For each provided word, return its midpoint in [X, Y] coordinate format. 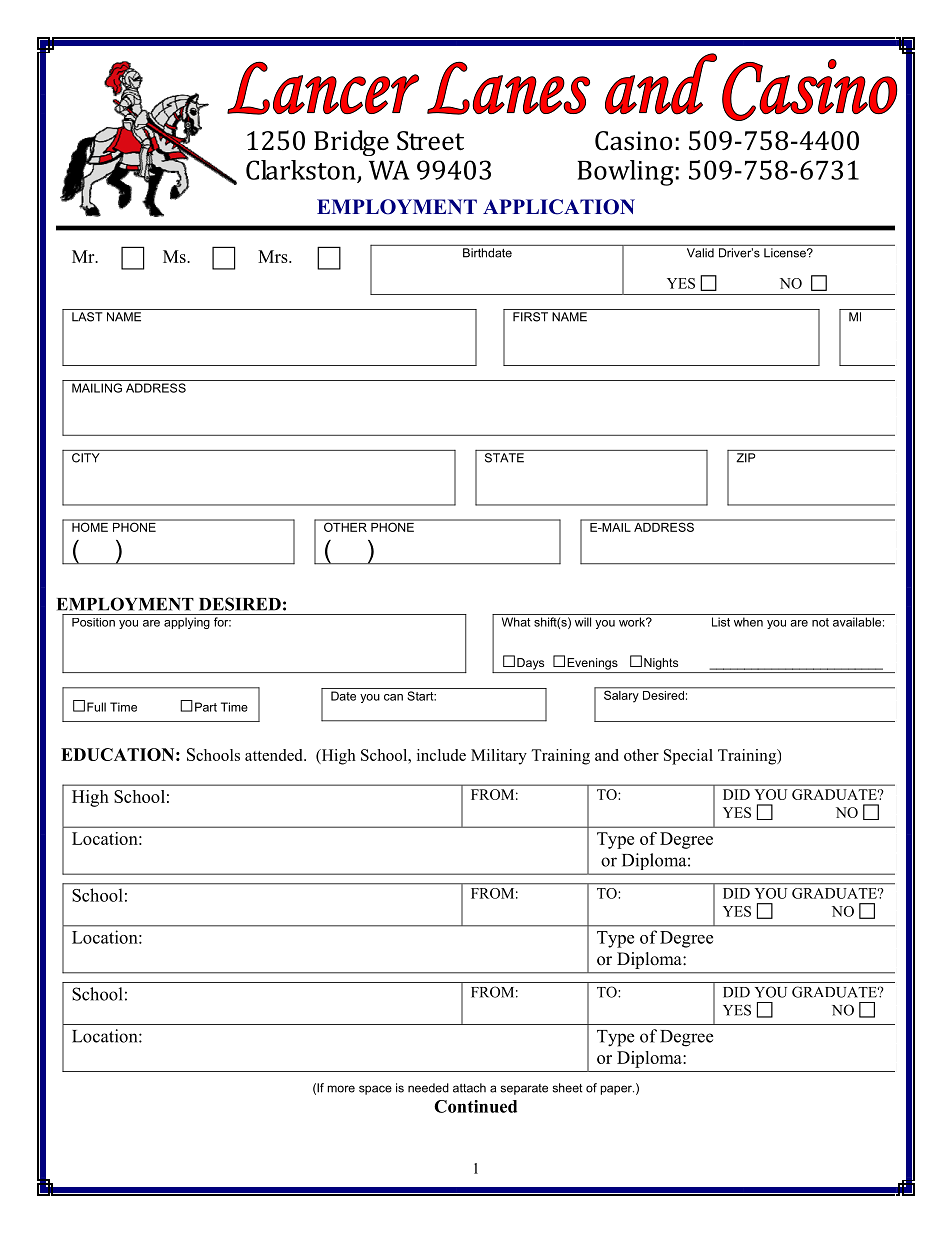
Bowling [626, 173]
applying [187, 623]
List [721, 622]
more [341, 1089]
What [516, 622]
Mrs [274, 256]
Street [430, 141]
